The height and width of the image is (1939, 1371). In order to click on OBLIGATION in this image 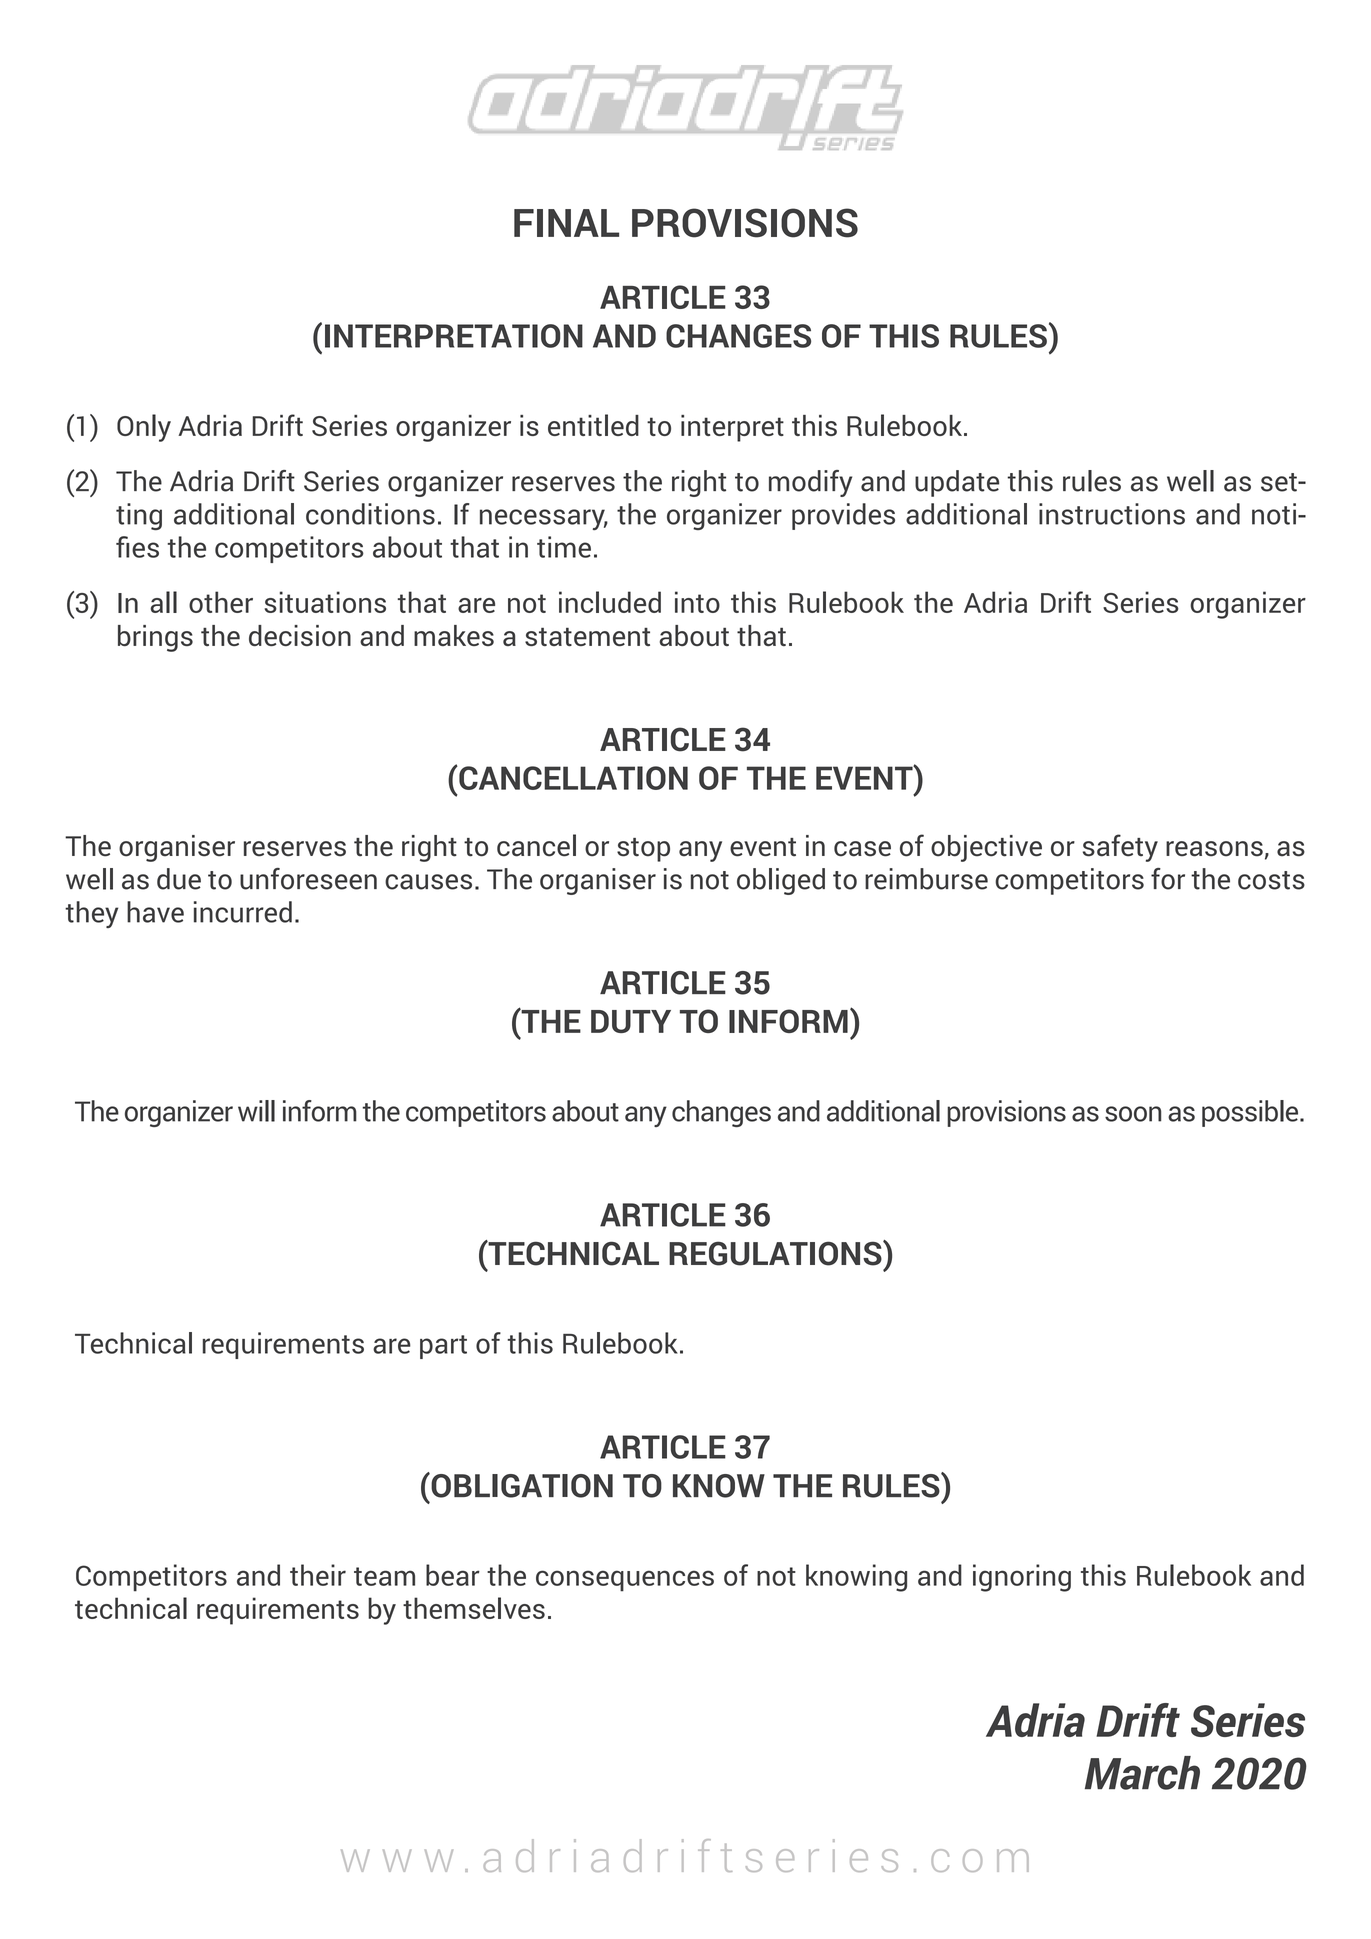, I will do `click(521, 1485)`.
